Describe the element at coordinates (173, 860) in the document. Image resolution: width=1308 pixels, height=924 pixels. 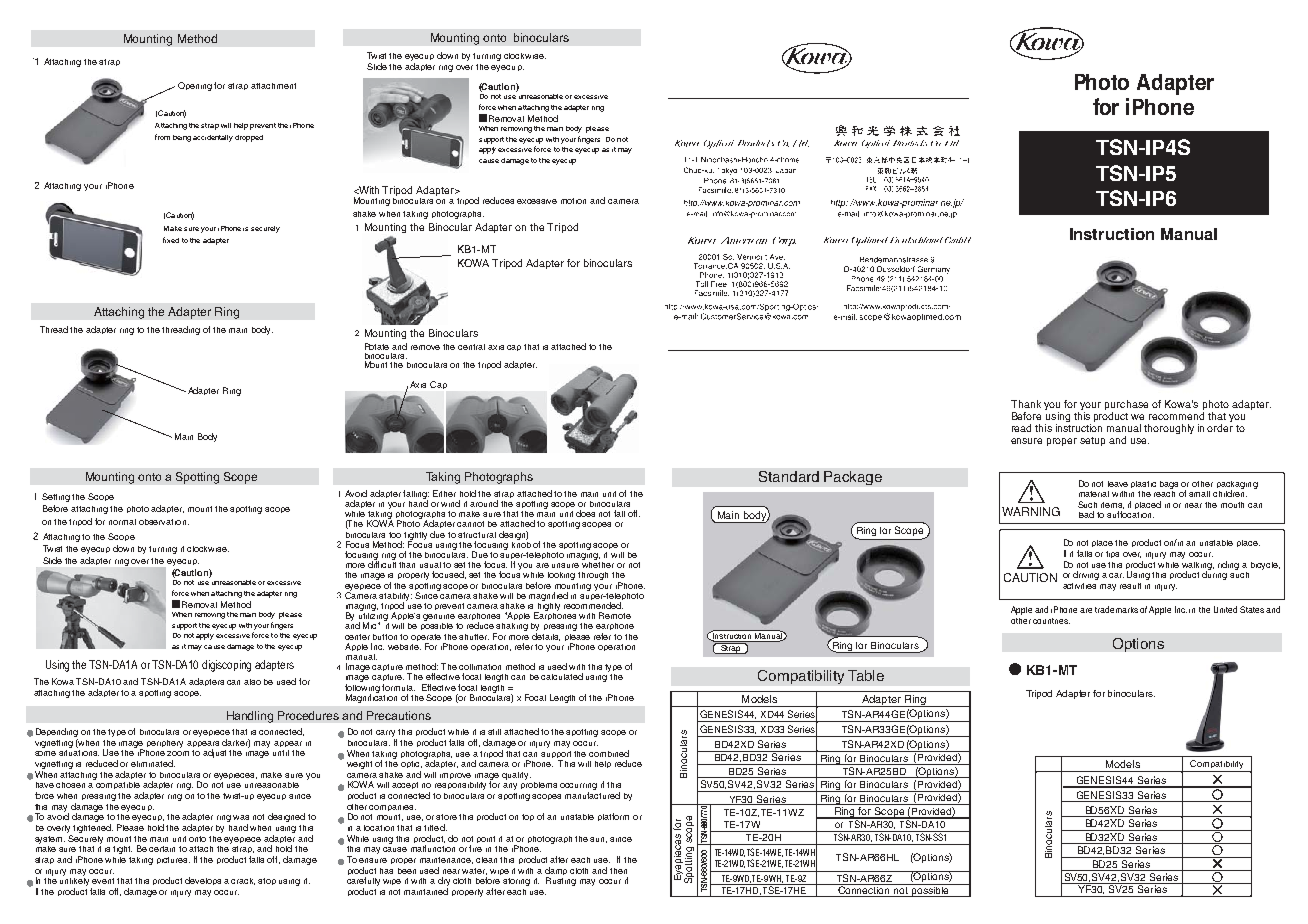
I see `pictures` at that location.
